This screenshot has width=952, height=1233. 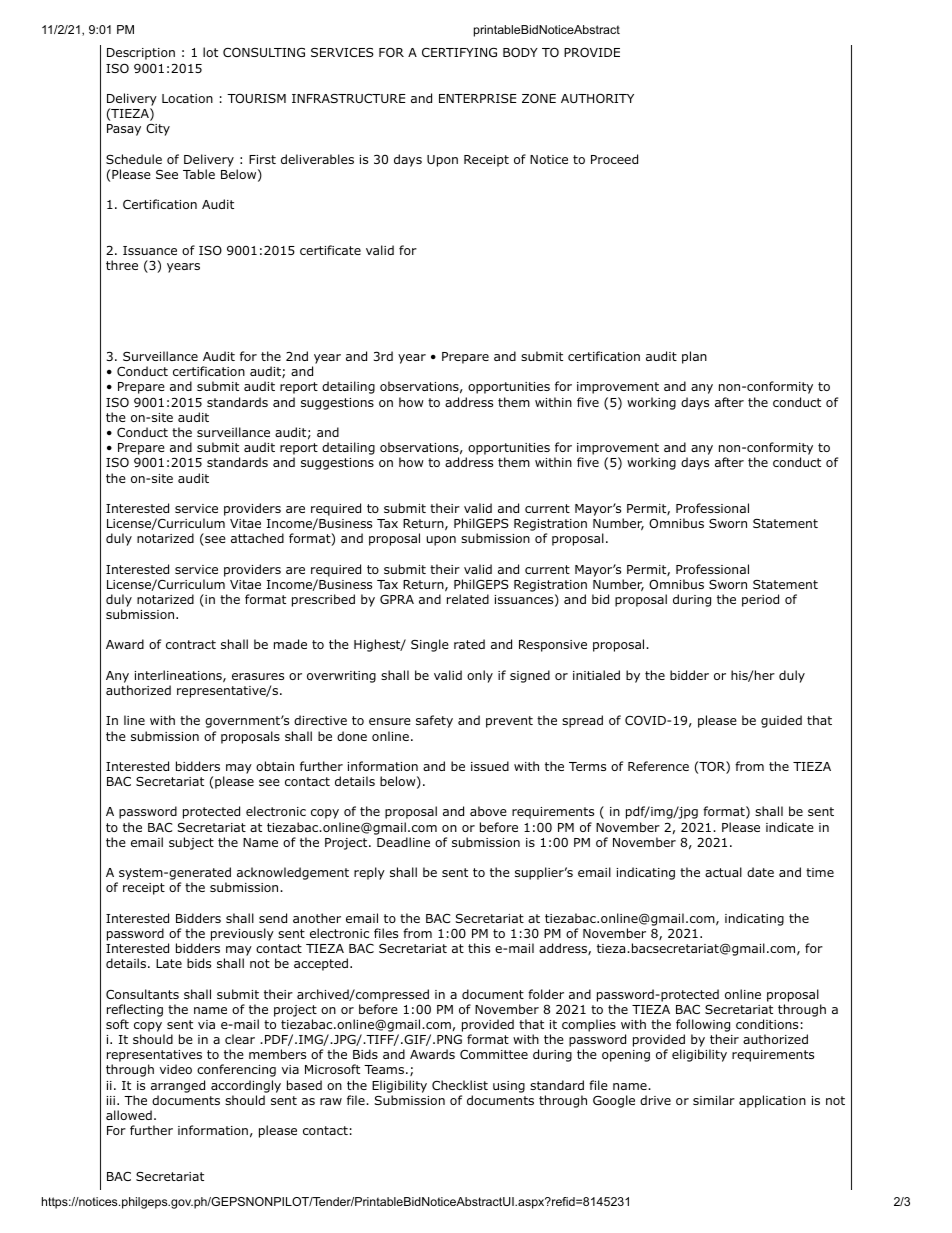 What do you see at coordinates (460, 1085) in the screenshot?
I see `Checklist` at bounding box center [460, 1085].
